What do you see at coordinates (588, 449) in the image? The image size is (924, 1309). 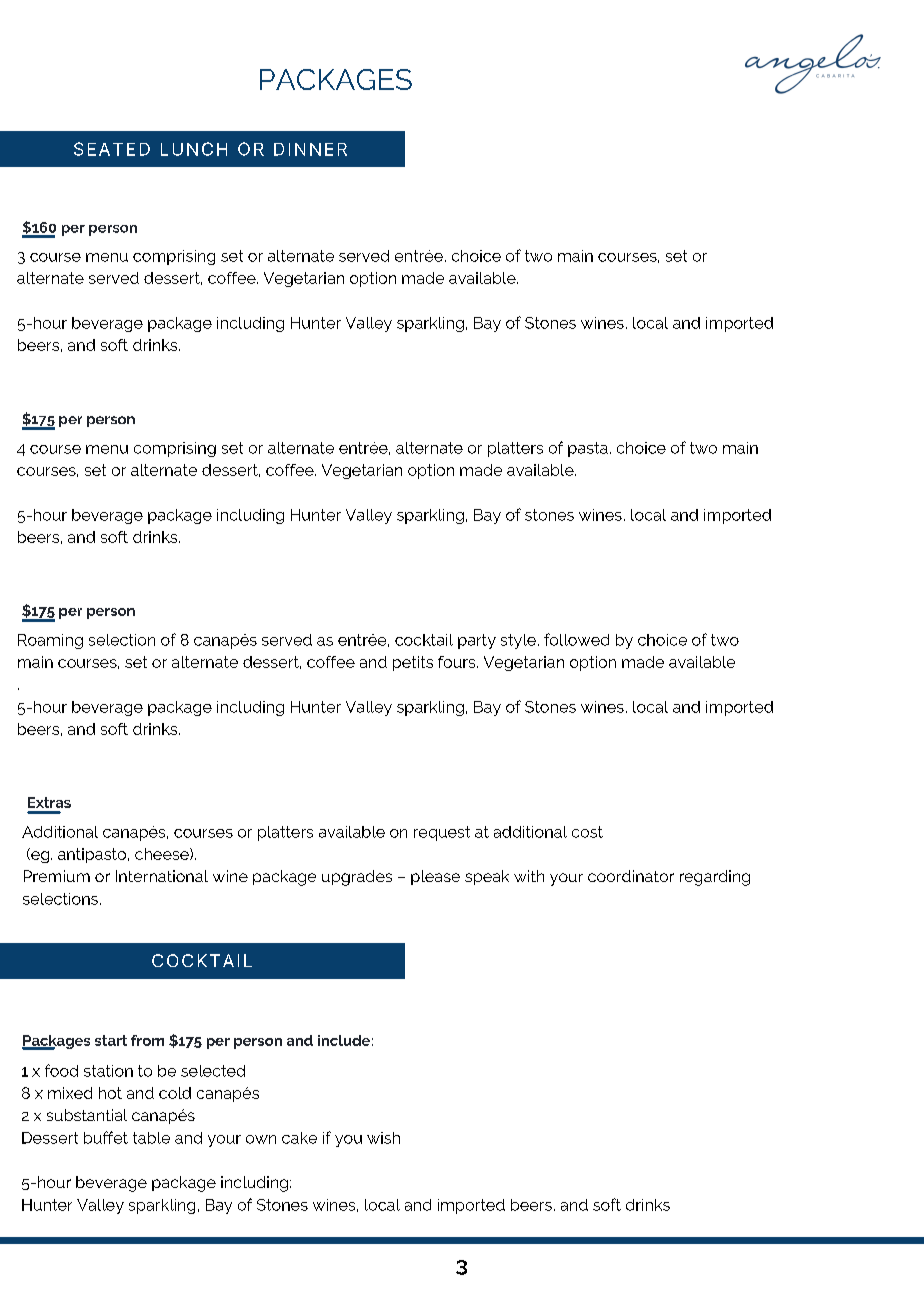 I see `pasta` at bounding box center [588, 449].
